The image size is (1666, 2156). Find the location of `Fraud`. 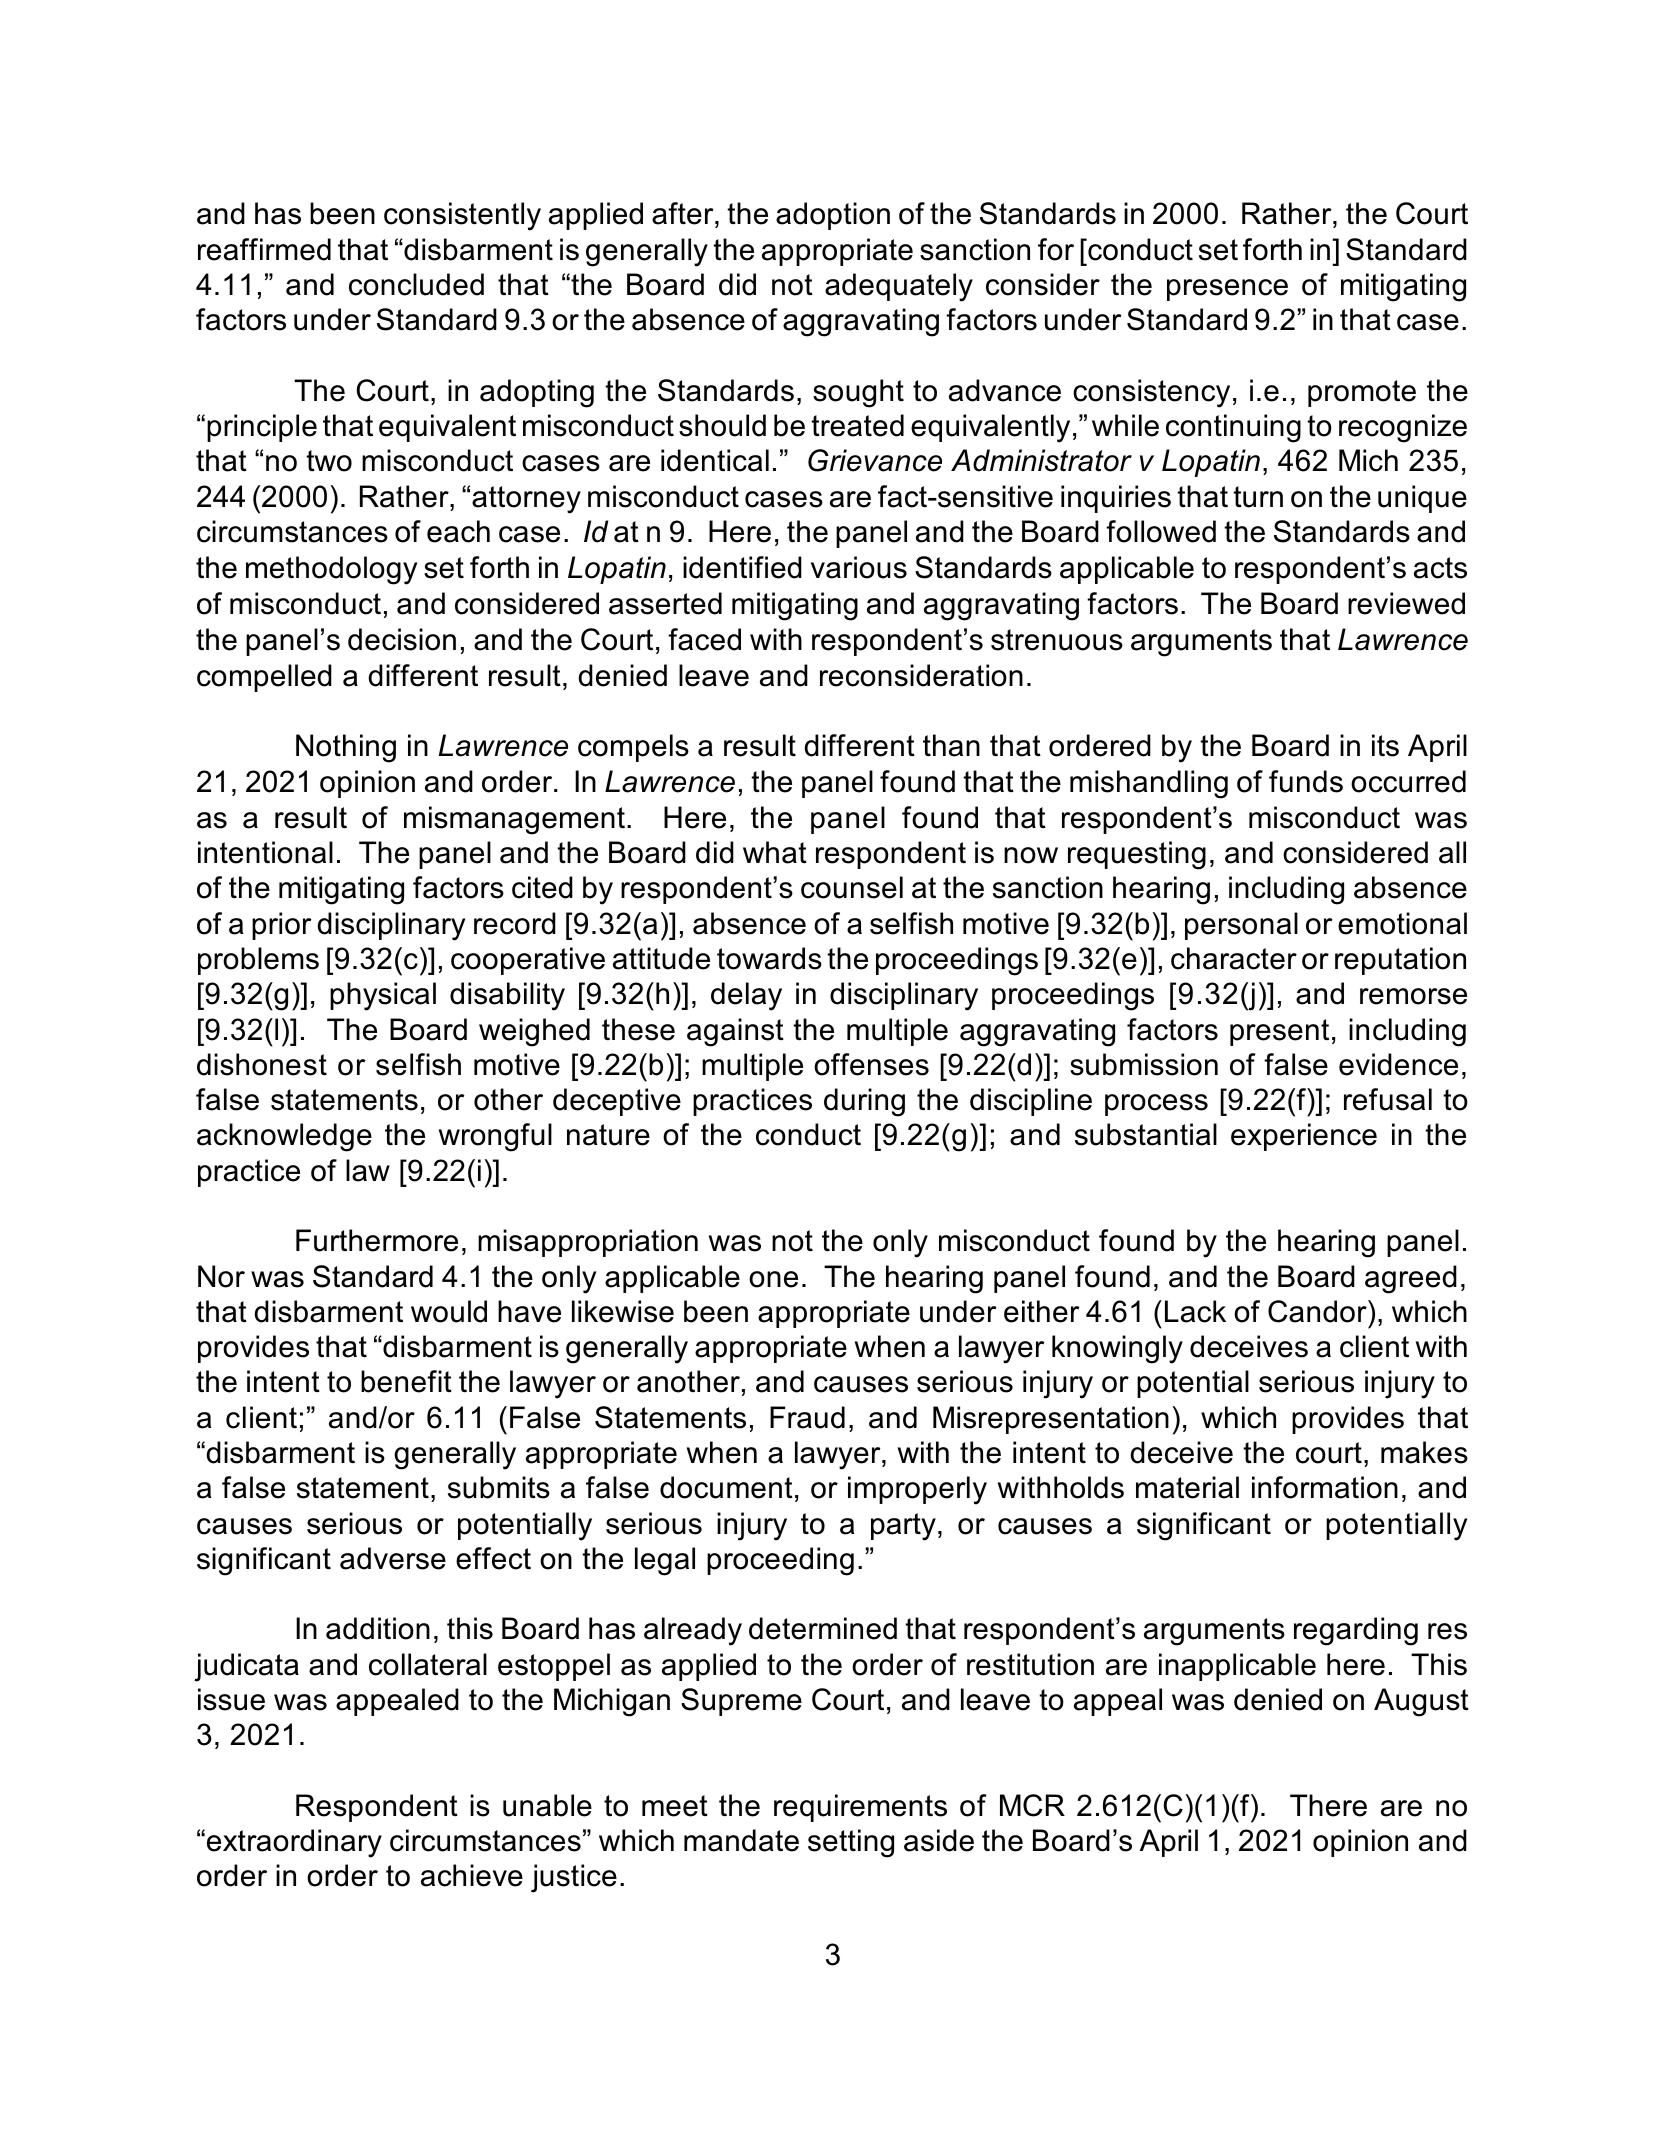

Fraud is located at coordinates (807, 1417).
